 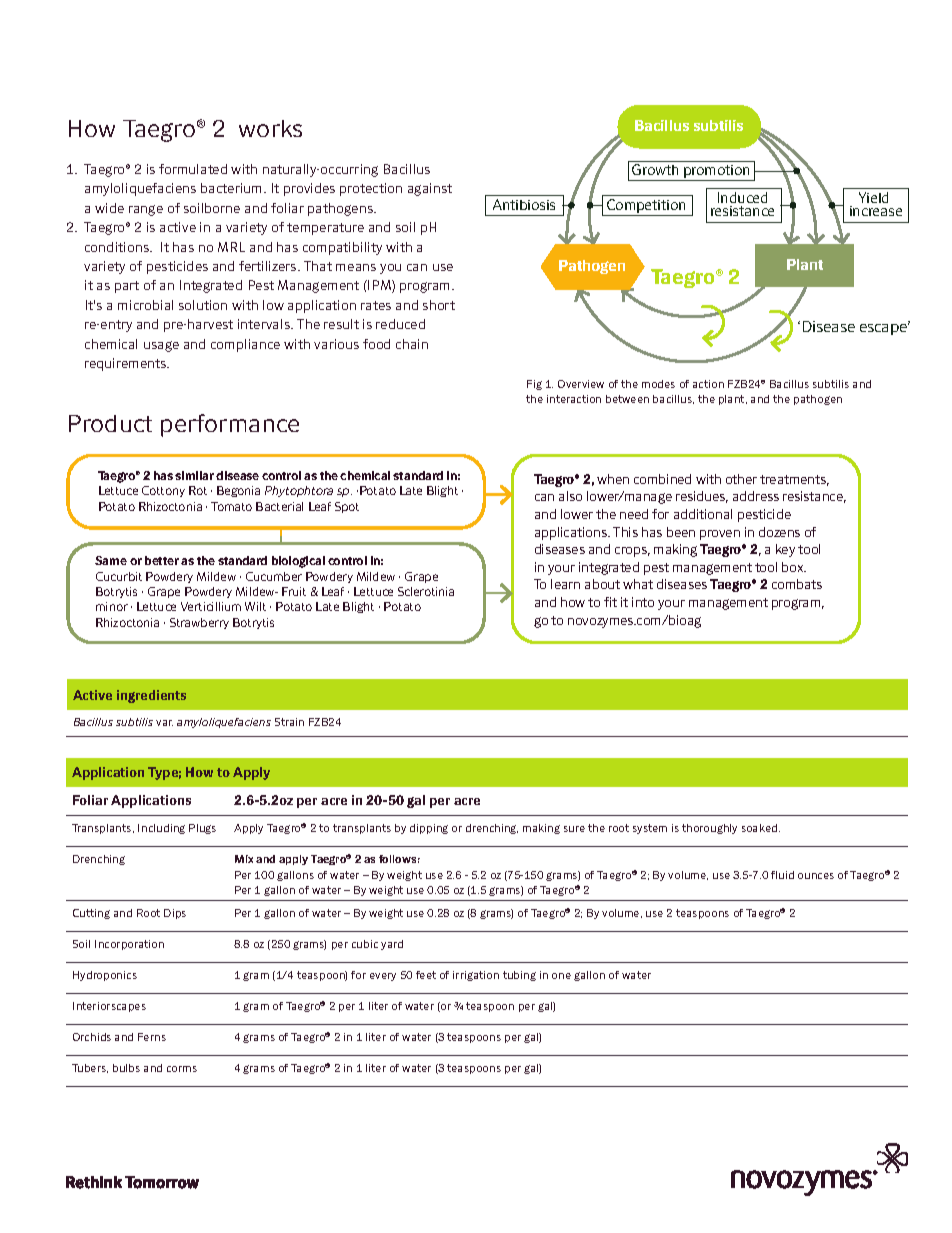 I want to click on irrigation, so click(x=476, y=976).
